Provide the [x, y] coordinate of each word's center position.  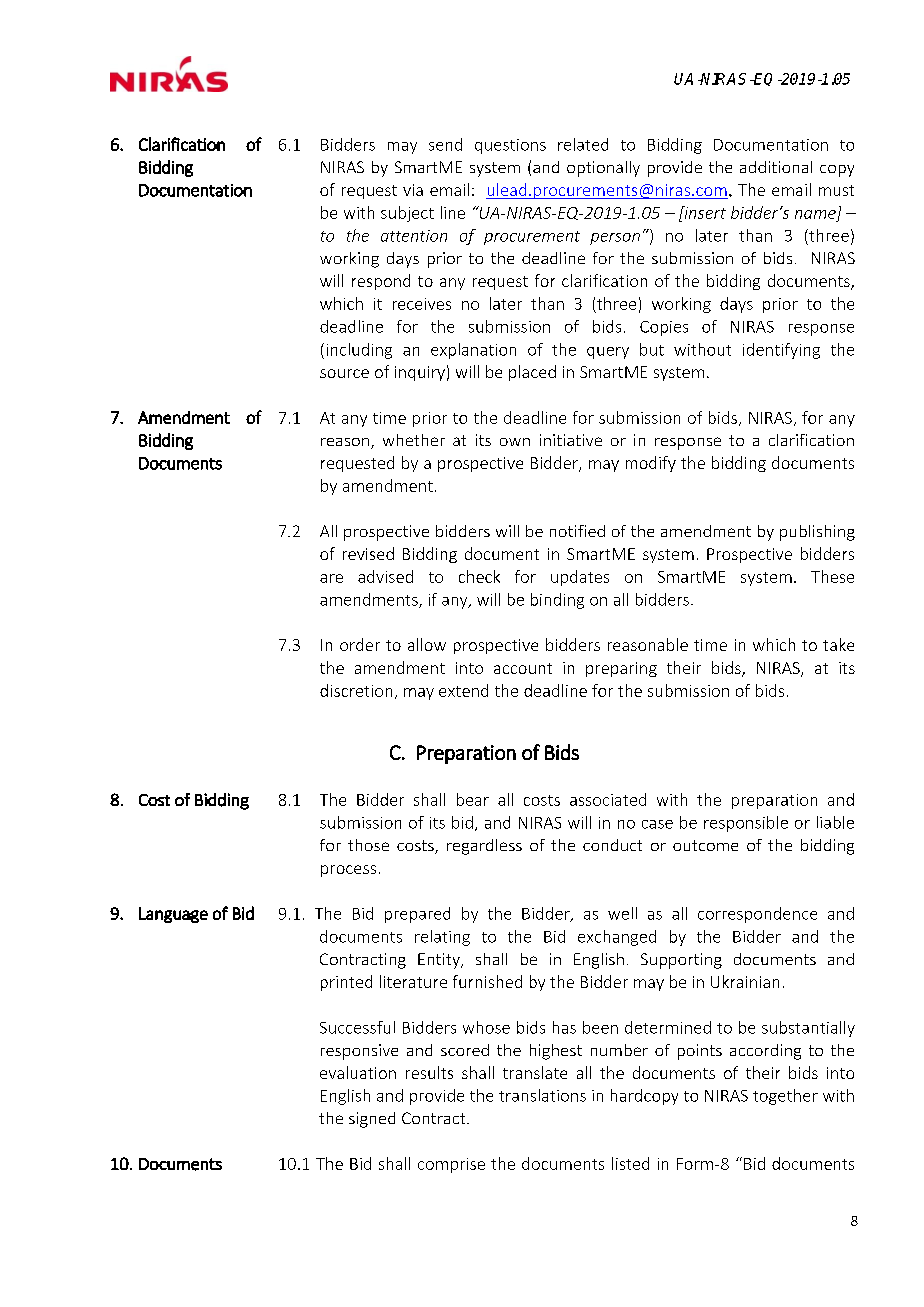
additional [776, 167]
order [360, 644]
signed [372, 1120]
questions [510, 146]
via [413, 190]
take [838, 644]
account [523, 668]
